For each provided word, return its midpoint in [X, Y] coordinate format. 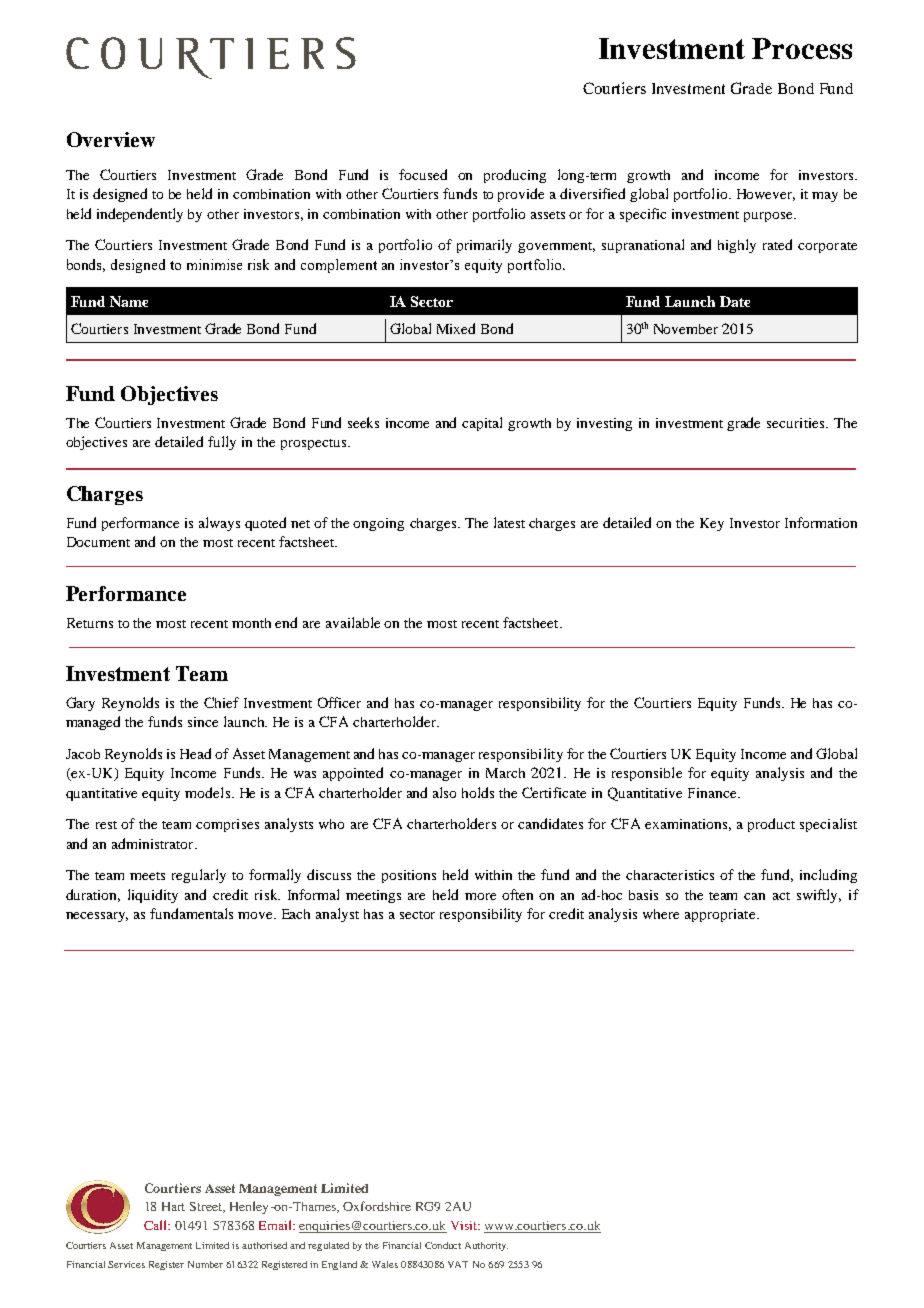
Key [712, 524]
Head [195, 753]
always [219, 524]
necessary [97, 917]
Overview [111, 139]
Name [129, 301]
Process [802, 48]
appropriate [721, 915]
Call [156, 1225]
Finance [713, 793]
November [686, 329]
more [480, 896]
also [444, 792]
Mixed [456, 328]
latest [509, 522]
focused [423, 174]
